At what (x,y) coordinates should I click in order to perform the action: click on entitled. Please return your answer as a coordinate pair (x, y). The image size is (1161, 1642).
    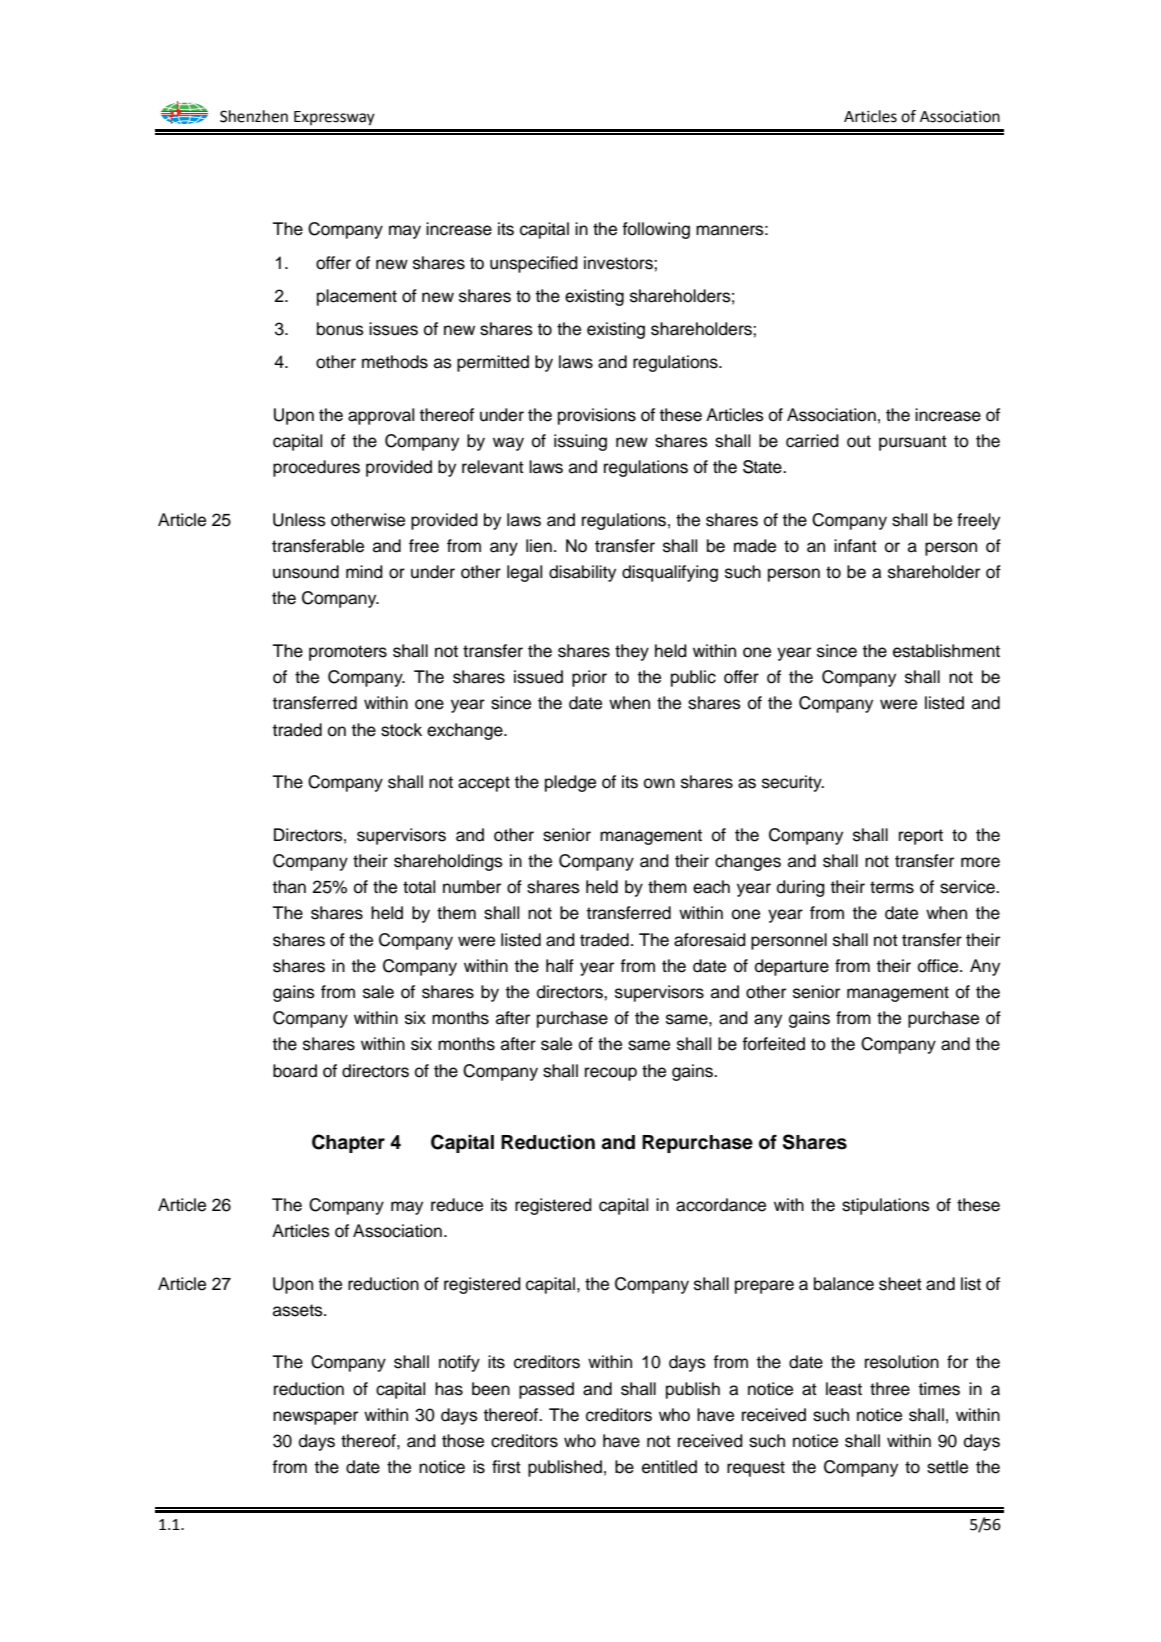
    Looking at the image, I should click on (669, 1467).
